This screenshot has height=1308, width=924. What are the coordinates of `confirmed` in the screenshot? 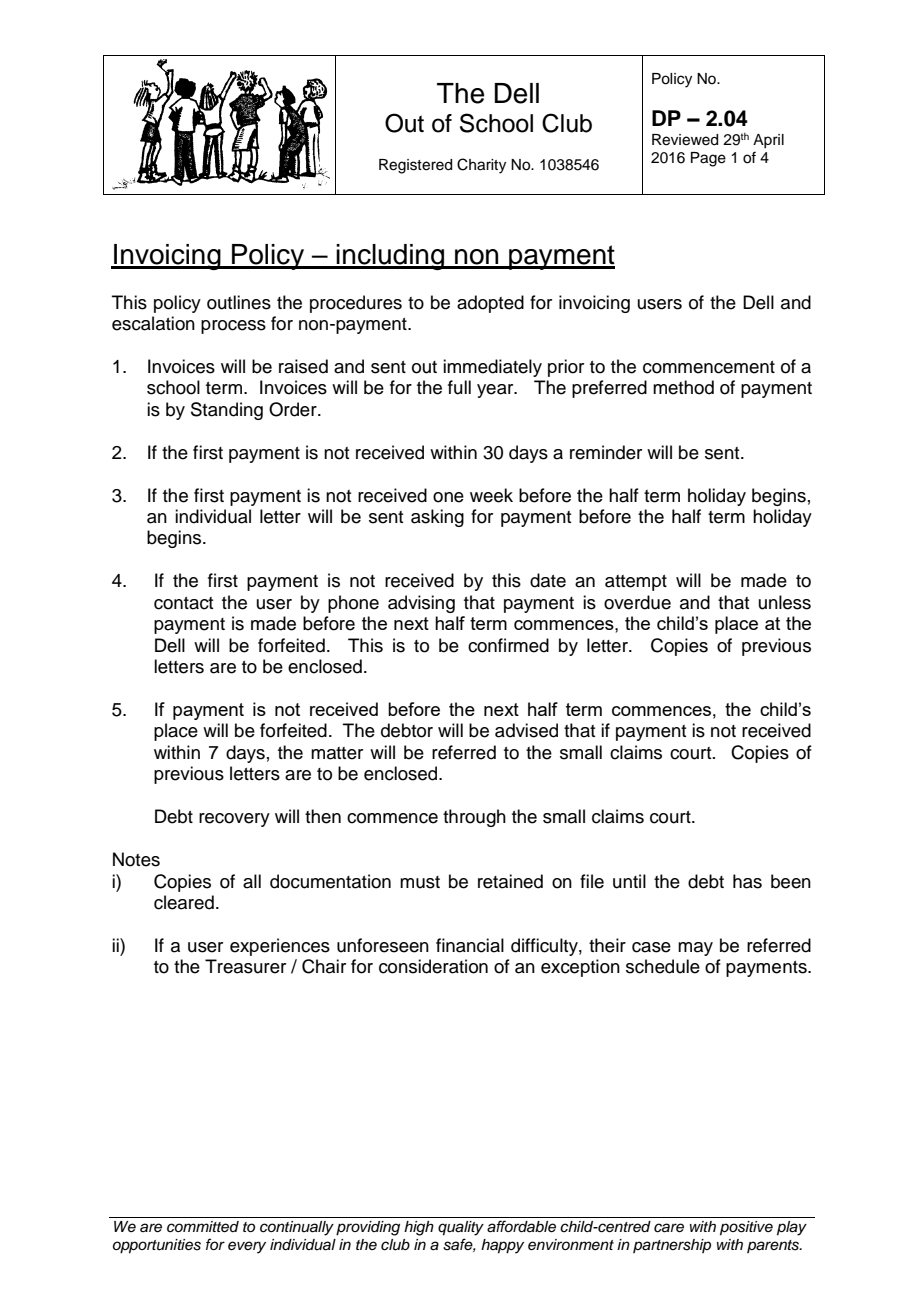 It's located at (508, 645).
